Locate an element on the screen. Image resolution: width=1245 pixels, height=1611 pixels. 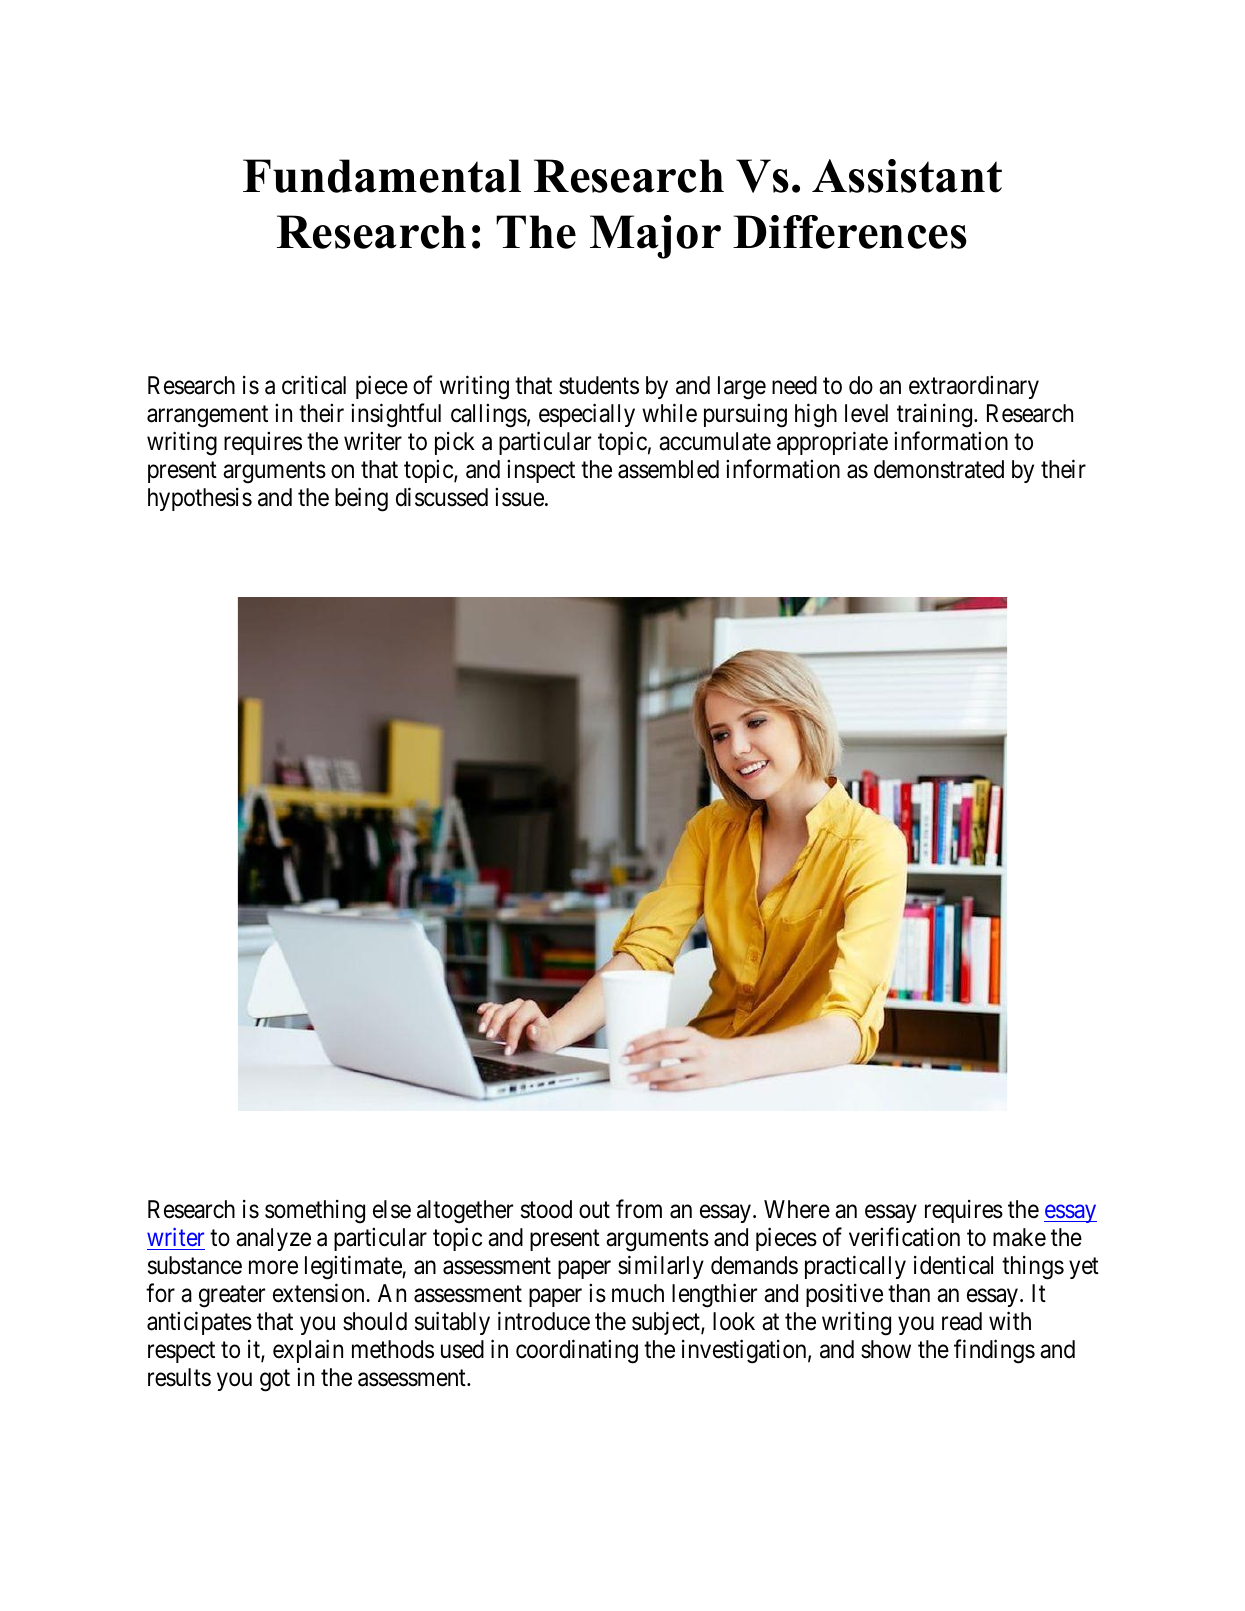
issue is located at coordinates (519, 497).
